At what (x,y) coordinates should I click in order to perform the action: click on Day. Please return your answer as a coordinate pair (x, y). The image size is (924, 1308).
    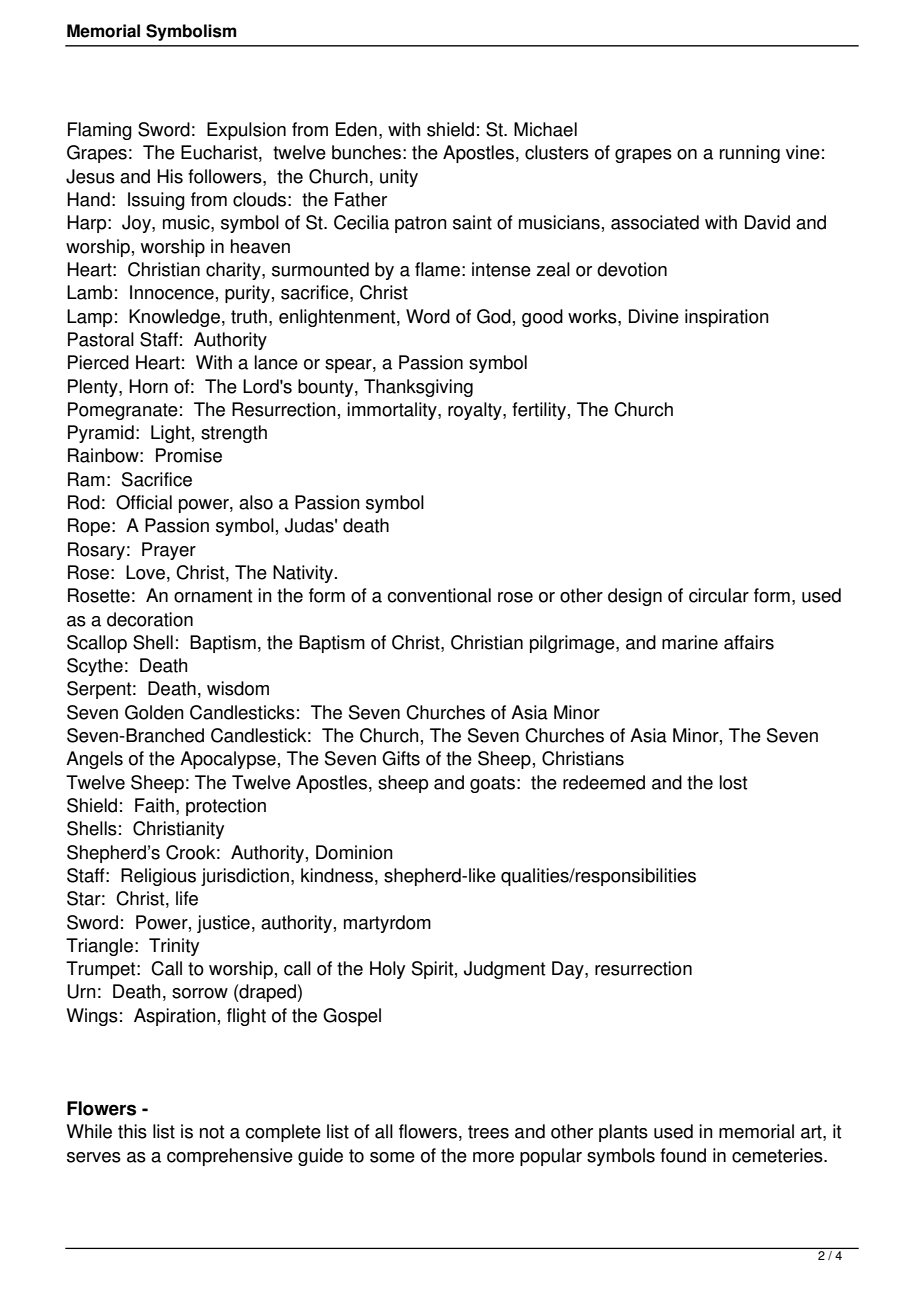
    Looking at the image, I should click on (569, 970).
